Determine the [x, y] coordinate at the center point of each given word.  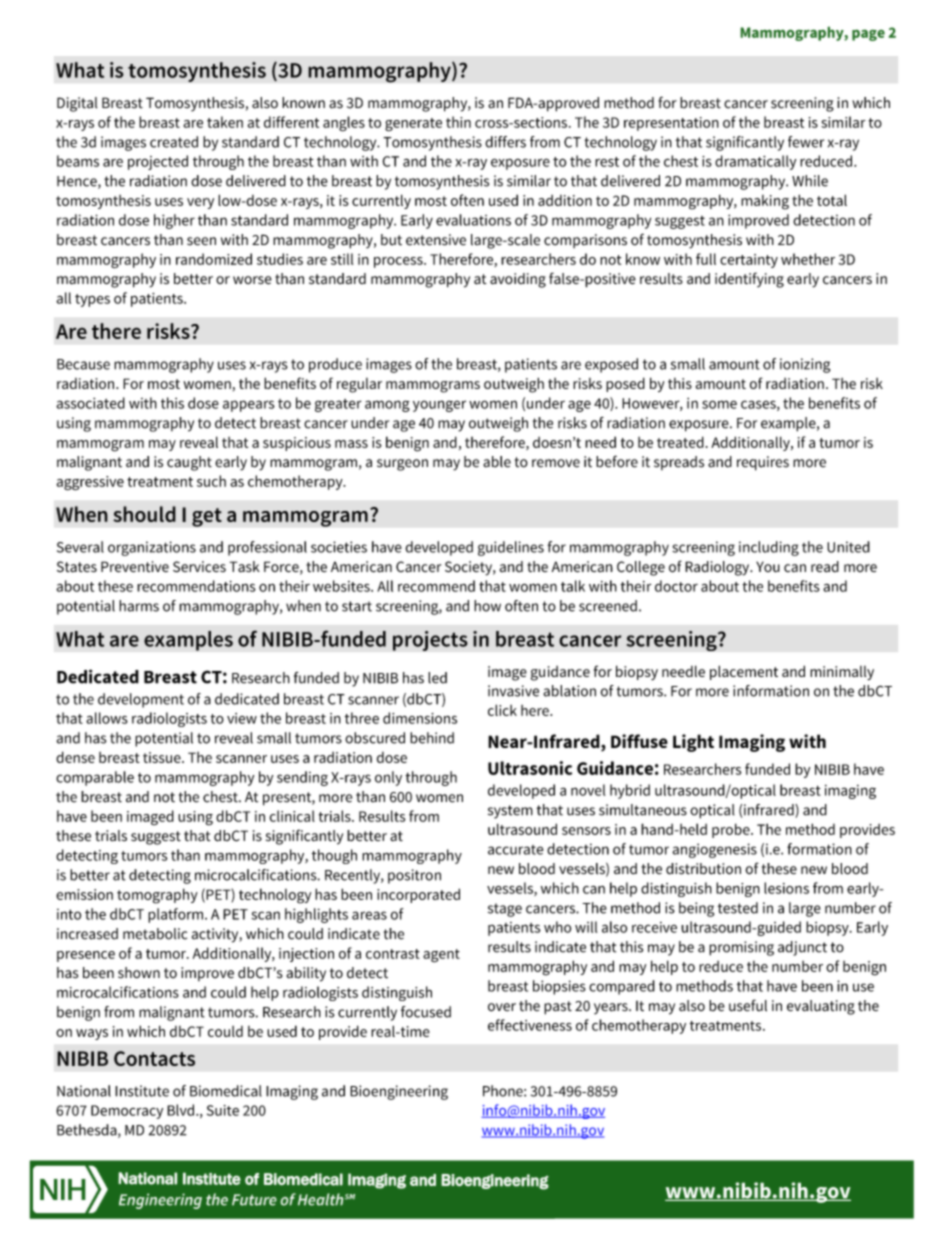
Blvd [180, 1110]
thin [458, 122]
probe [732, 830]
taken [225, 122]
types [92, 300]
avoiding [518, 280]
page [868, 35]
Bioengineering [399, 1092]
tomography [157, 896]
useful [748, 1005]
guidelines [511, 548]
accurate [515, 850]
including [769, 548]
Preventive [135, 567]
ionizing [805, 365]
